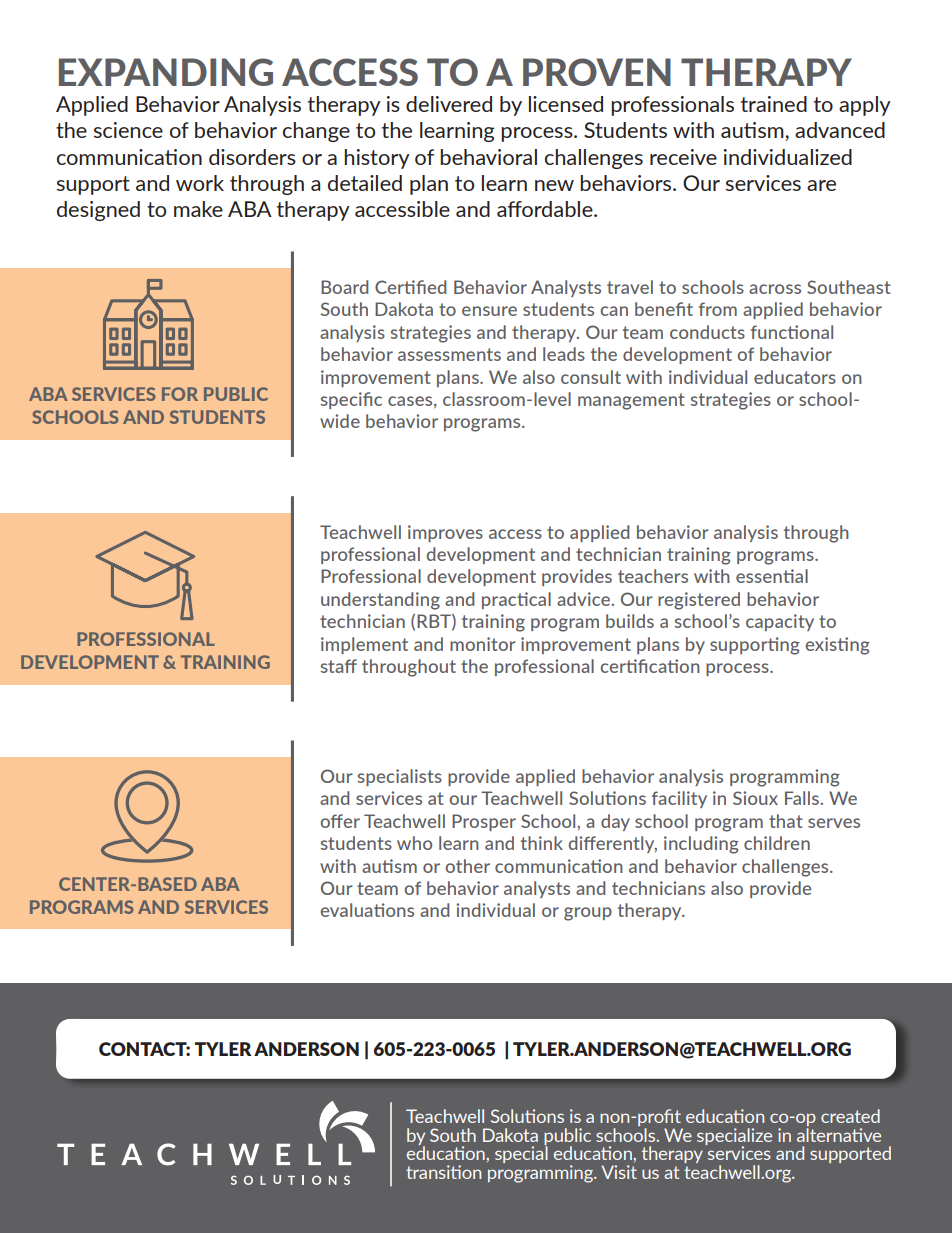 This screenshot has height=1233, width=952. Describe the element at coordinates (774, 104) in the screenshot. I see `trained` at that location.
